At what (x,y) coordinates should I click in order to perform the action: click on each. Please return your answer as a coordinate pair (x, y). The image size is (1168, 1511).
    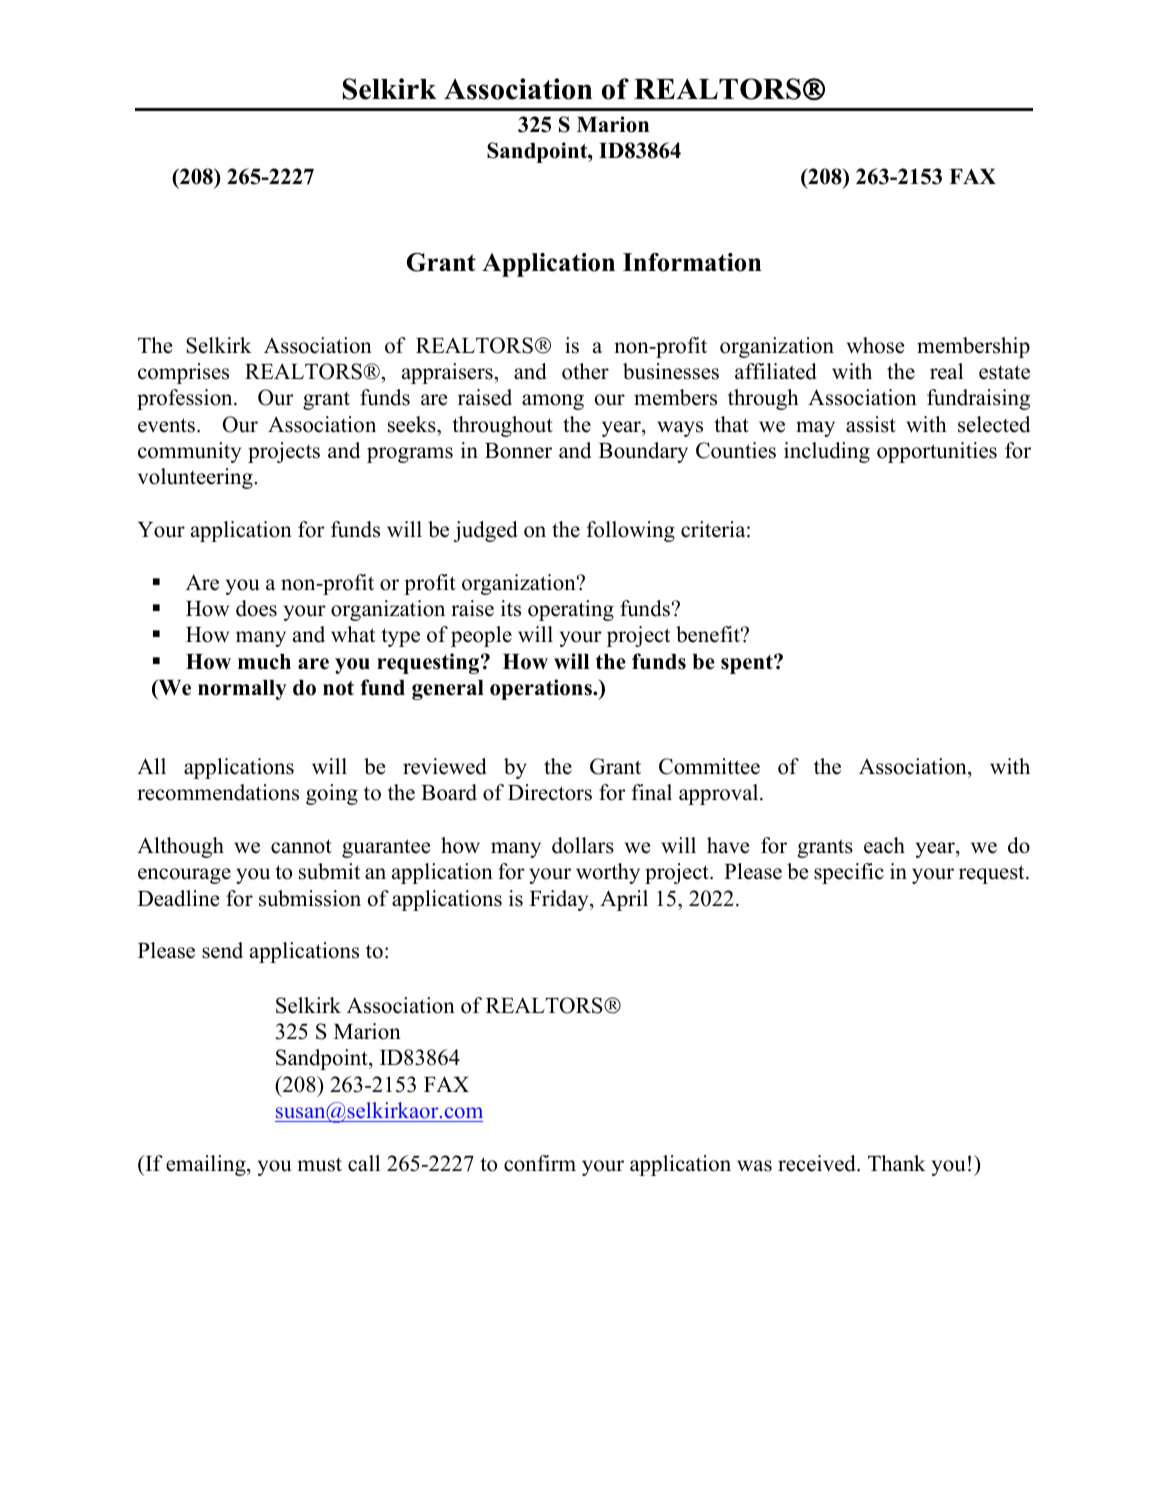
    Looking at the image, I should click on (884, 845).
